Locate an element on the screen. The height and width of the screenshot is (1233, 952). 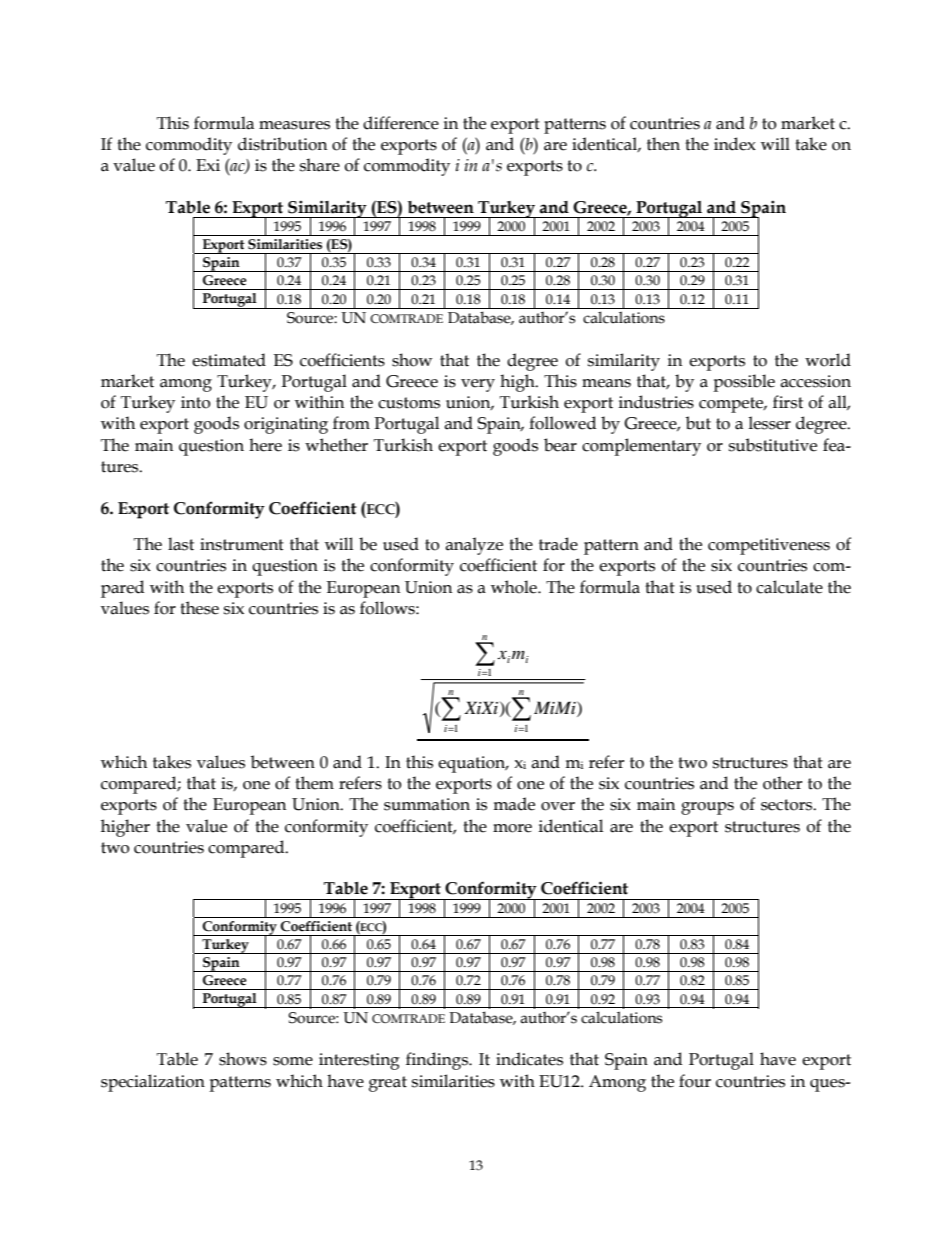
Exi is located at coordinates (208, 165).
